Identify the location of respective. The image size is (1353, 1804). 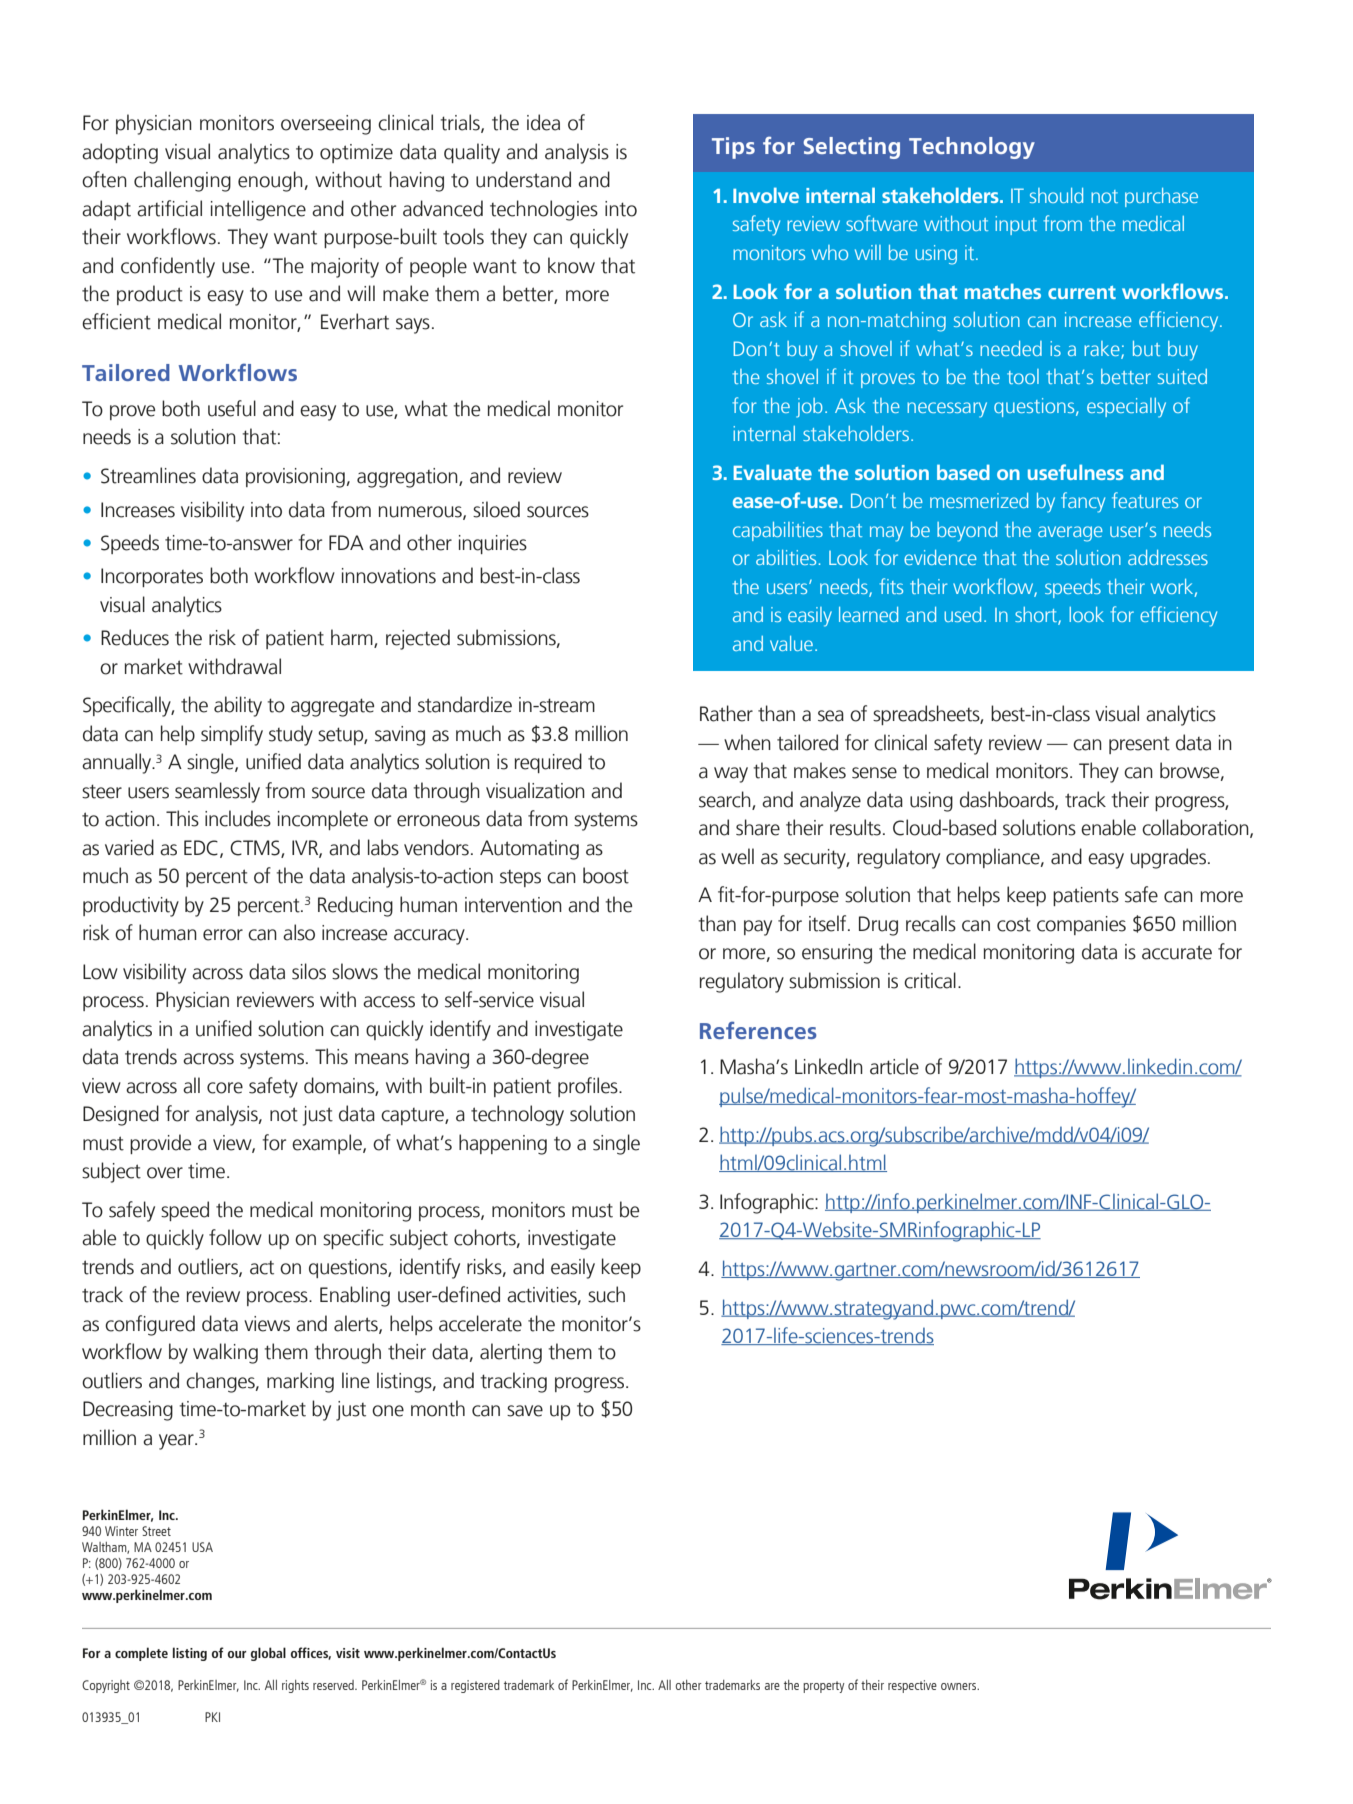
(912, 1686).
